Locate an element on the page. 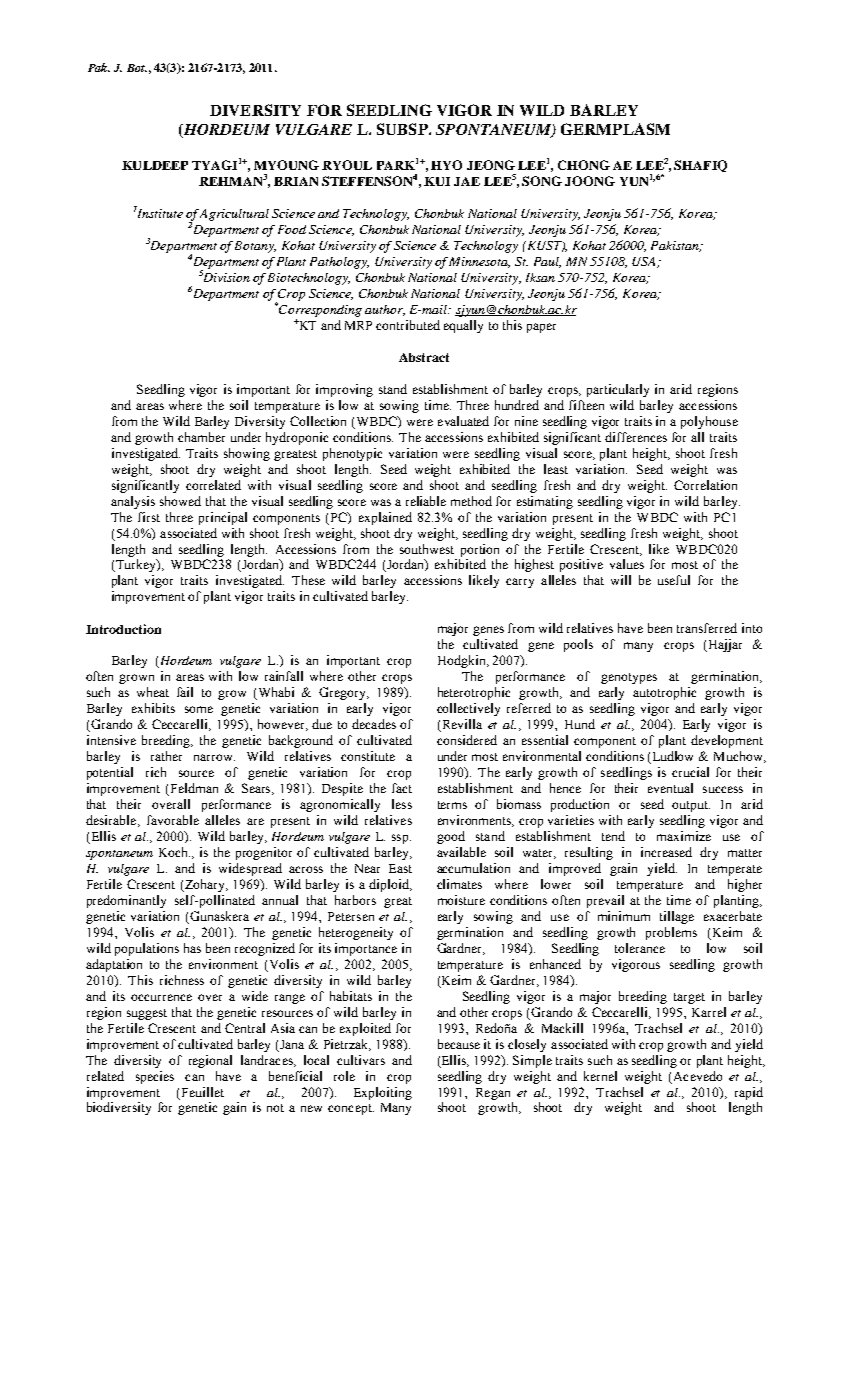  Koch is located at coordinates (174, 852).
